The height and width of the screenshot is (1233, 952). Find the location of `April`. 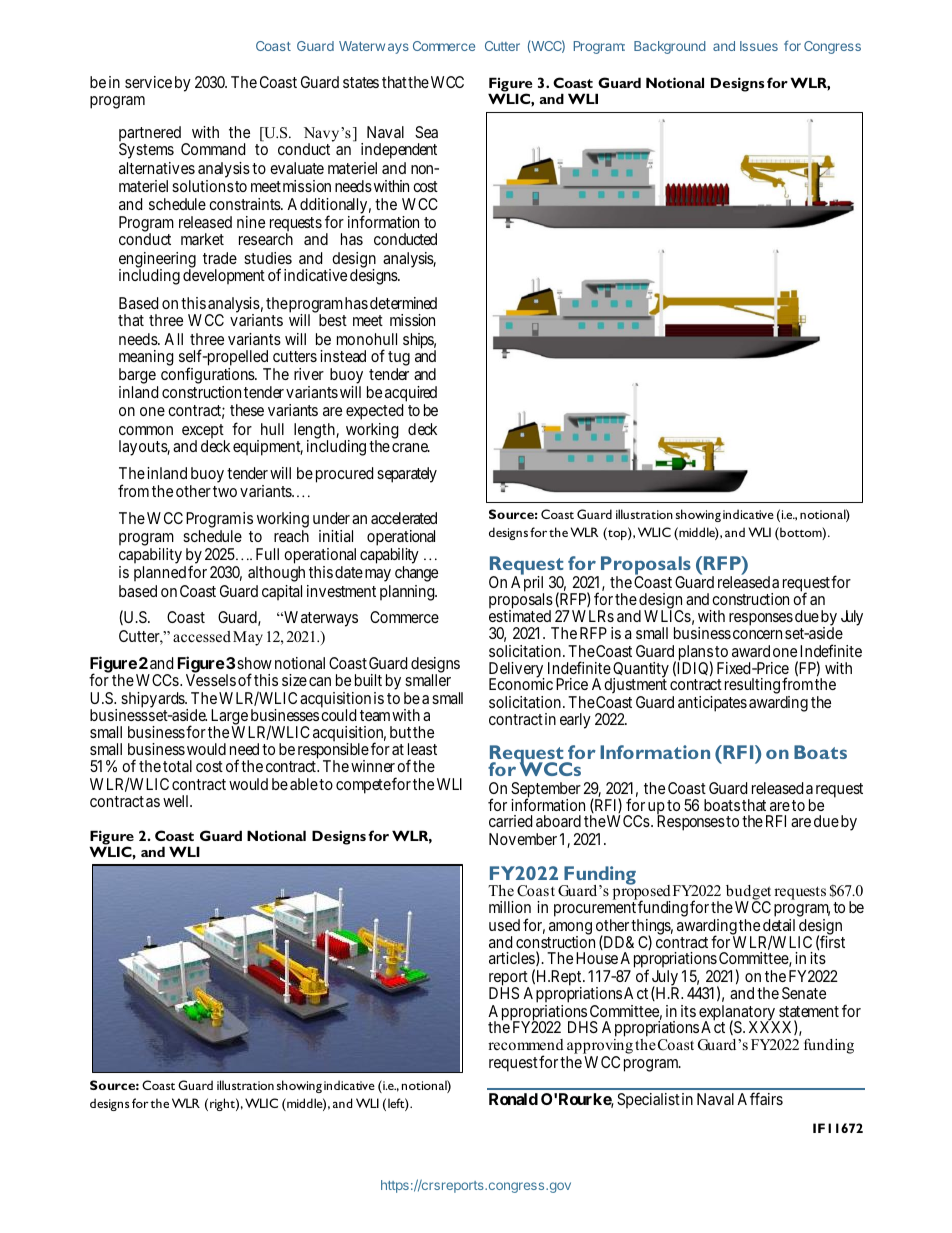

April is located at coordinates (527, 585).
